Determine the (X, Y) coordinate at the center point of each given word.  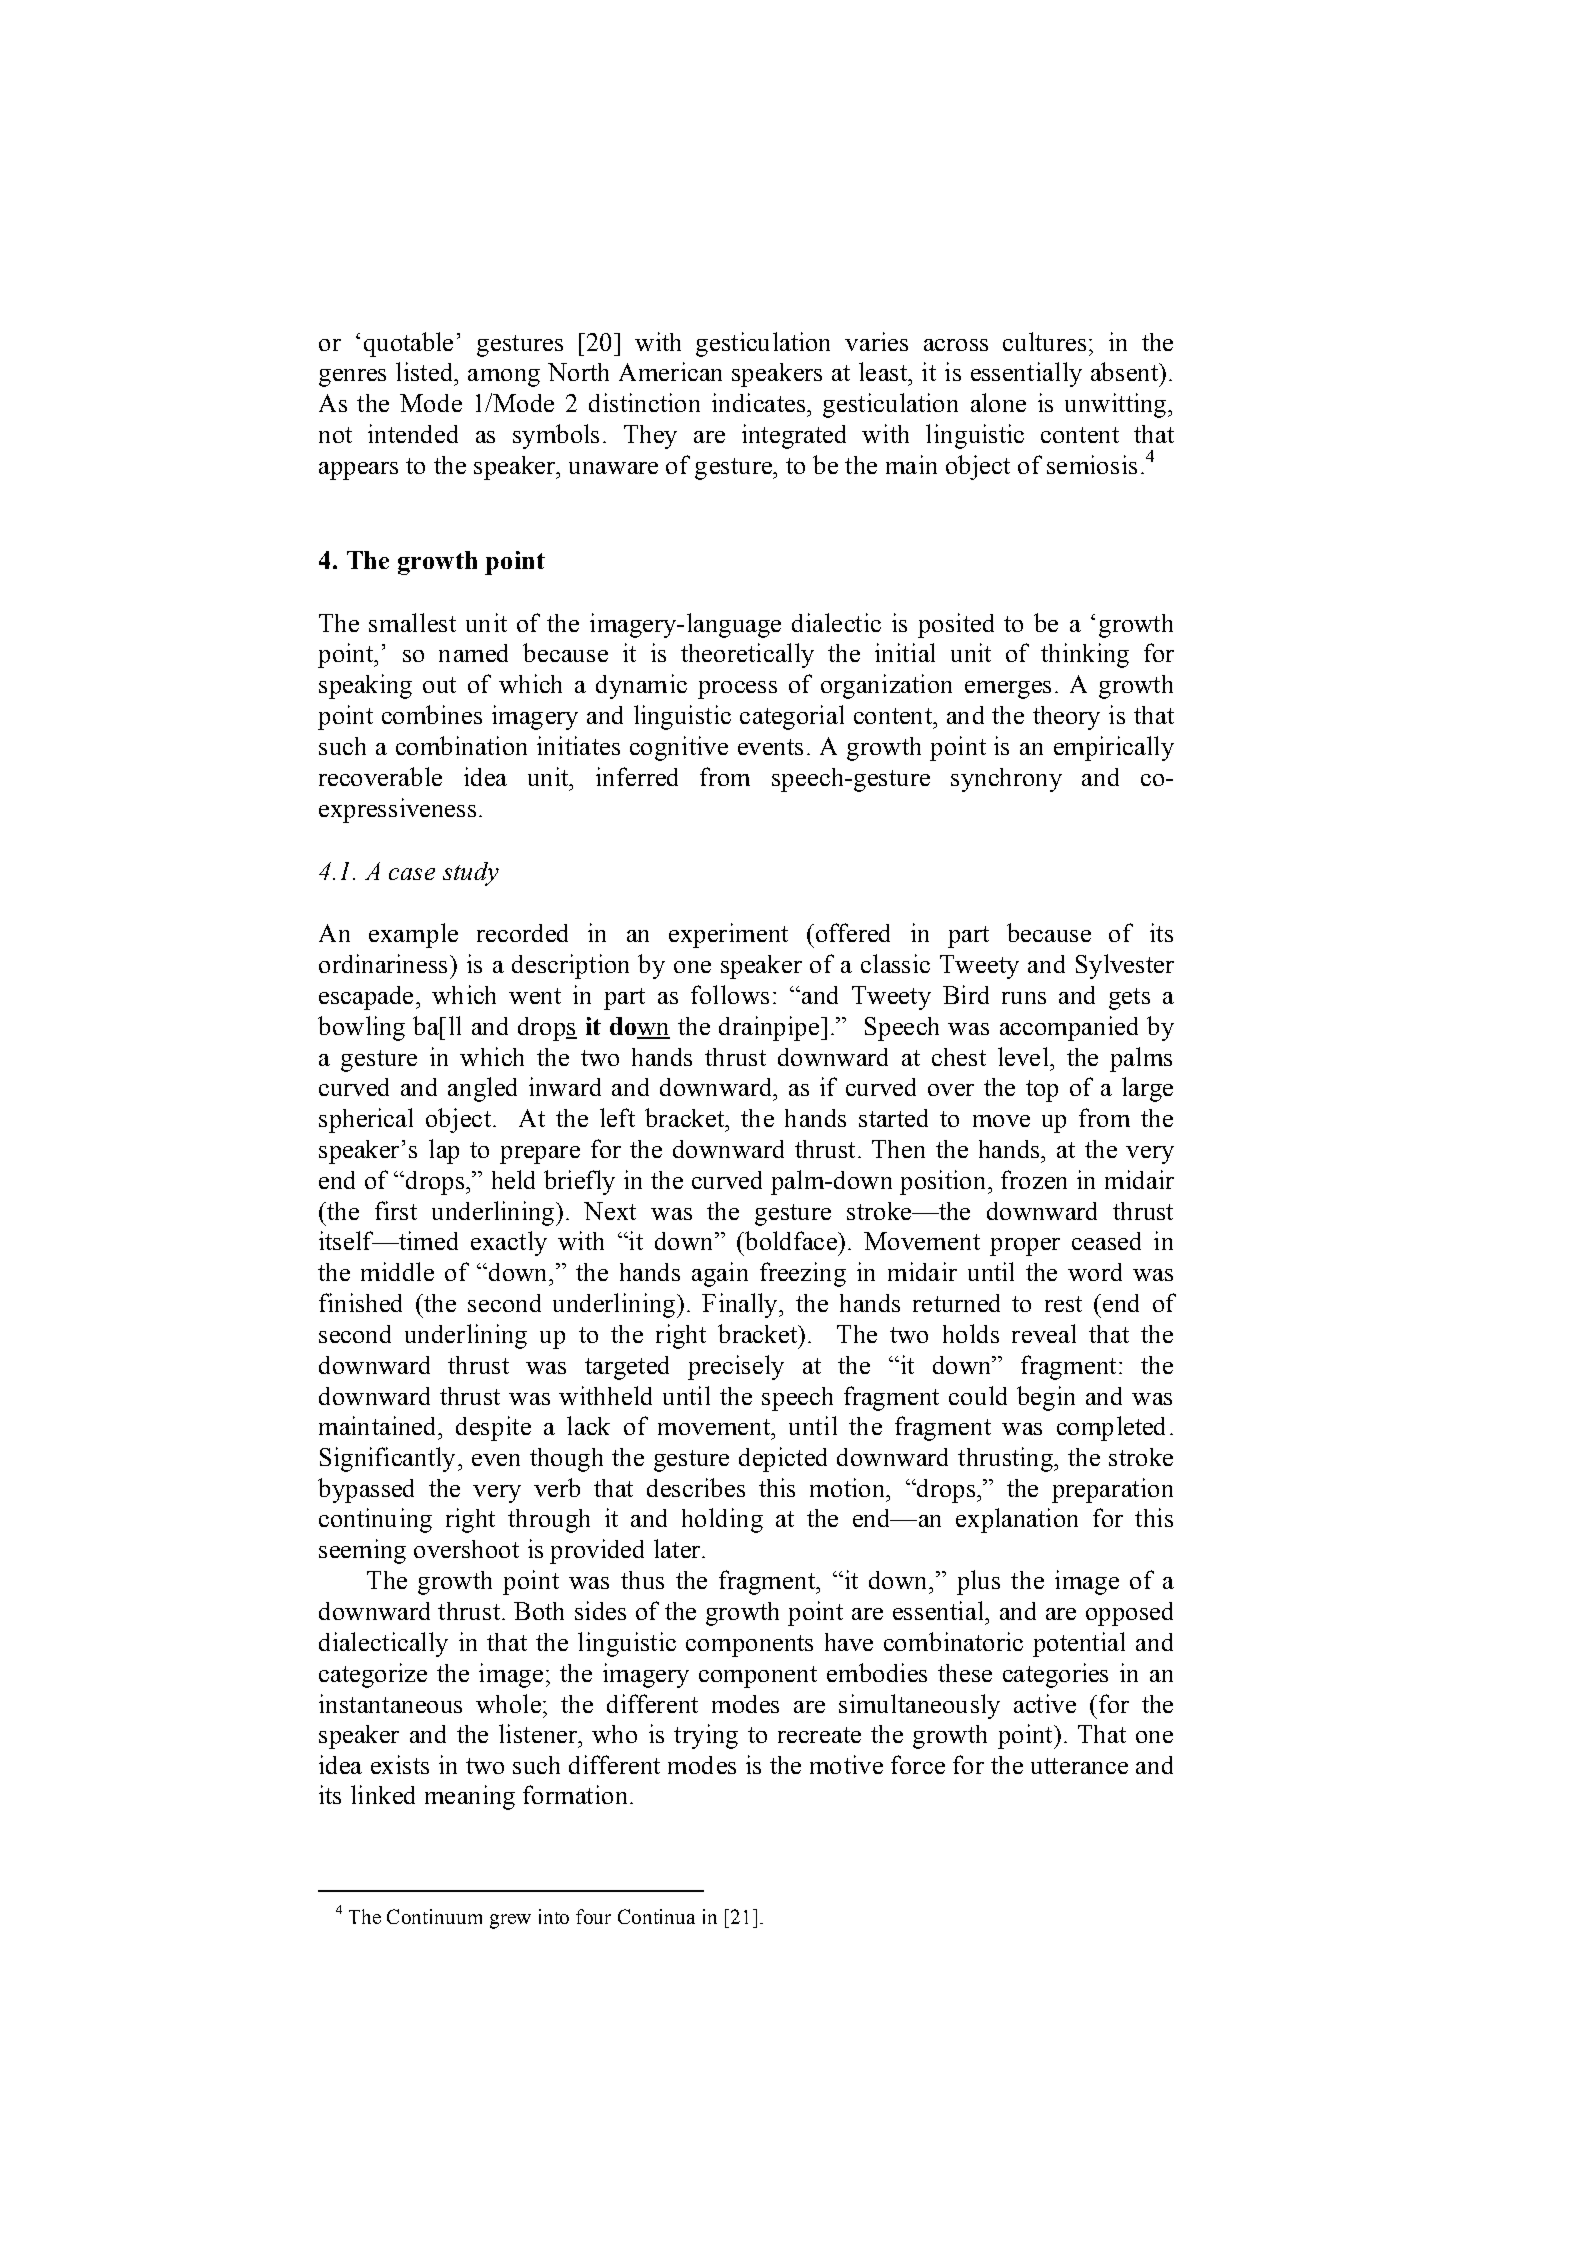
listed (425, 371)
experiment (728, 935)
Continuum (434, 1916)
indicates (760, 402)
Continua (656, 1916)
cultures (1044, 341)
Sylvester (1125, 966)
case (412, 874)
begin (1046, 1398)
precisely (736, 1367)
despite (493, 1428)
